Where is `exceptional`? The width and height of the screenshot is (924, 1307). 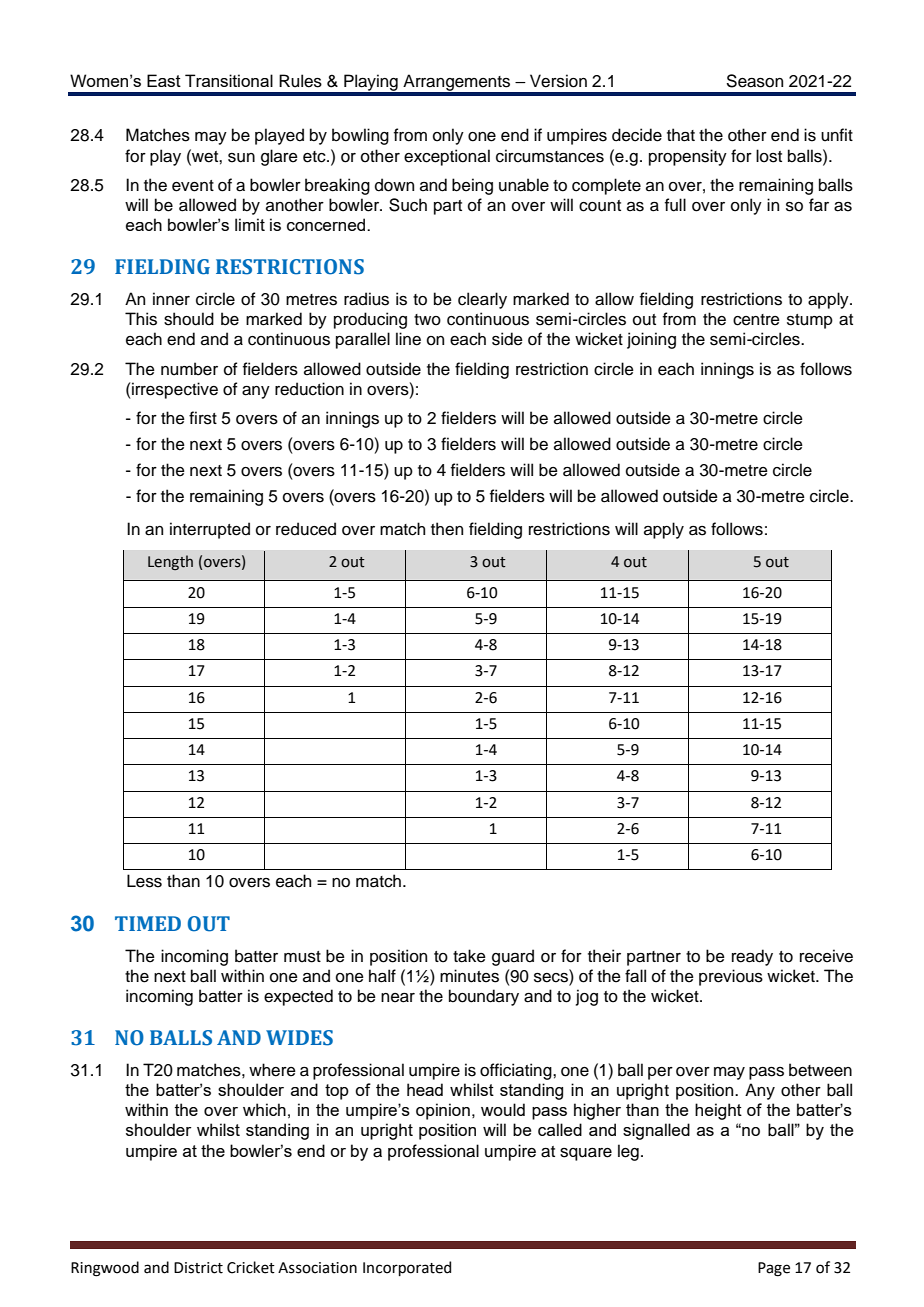
exceptional is located at coordinates (447, 157).
